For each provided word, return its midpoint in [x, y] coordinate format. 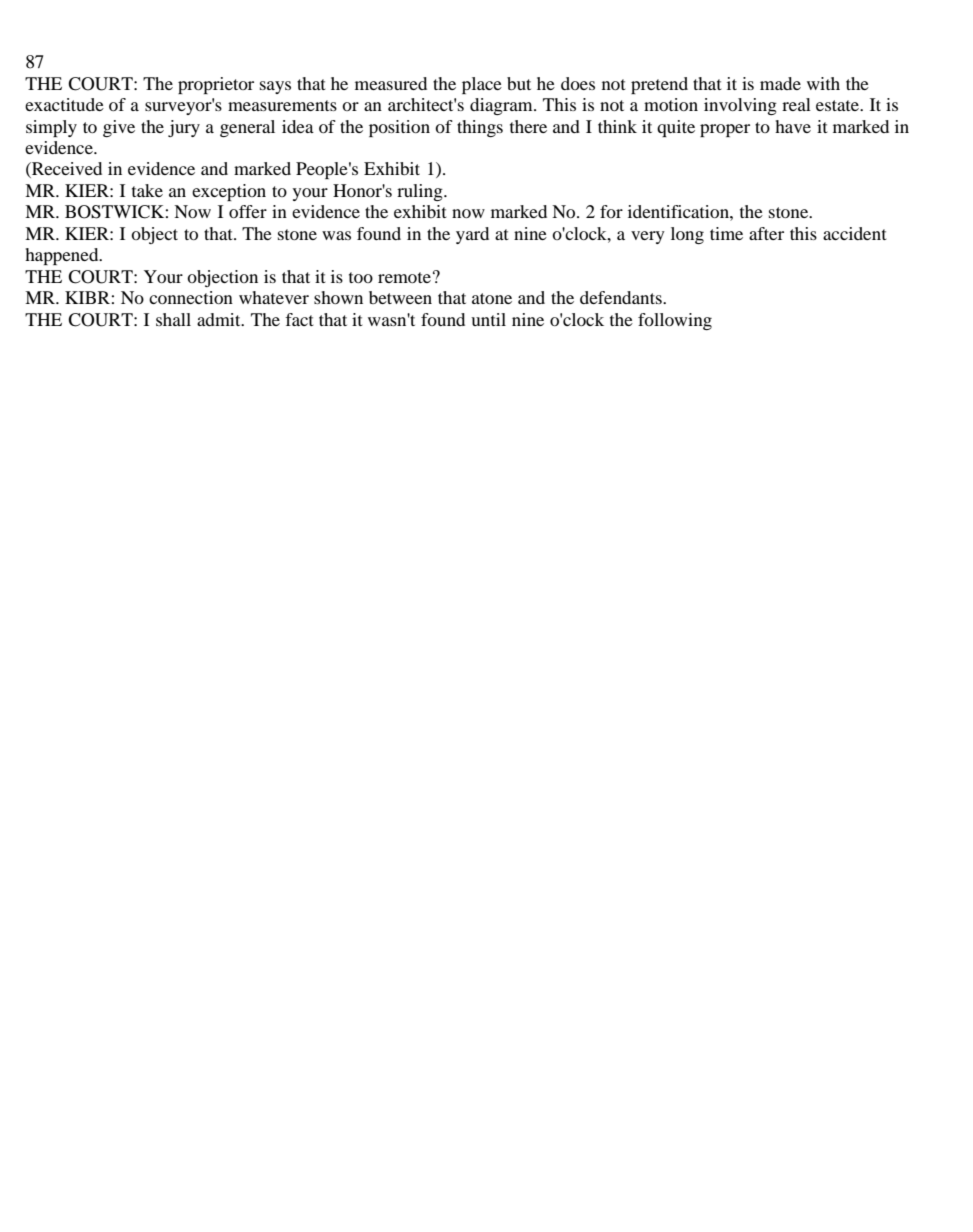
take [147, 190]
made [780, 83]
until [488, 319]
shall [173, 319]
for [611, 211]
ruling [421, 192]
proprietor [216, 85]
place [482, 85]
